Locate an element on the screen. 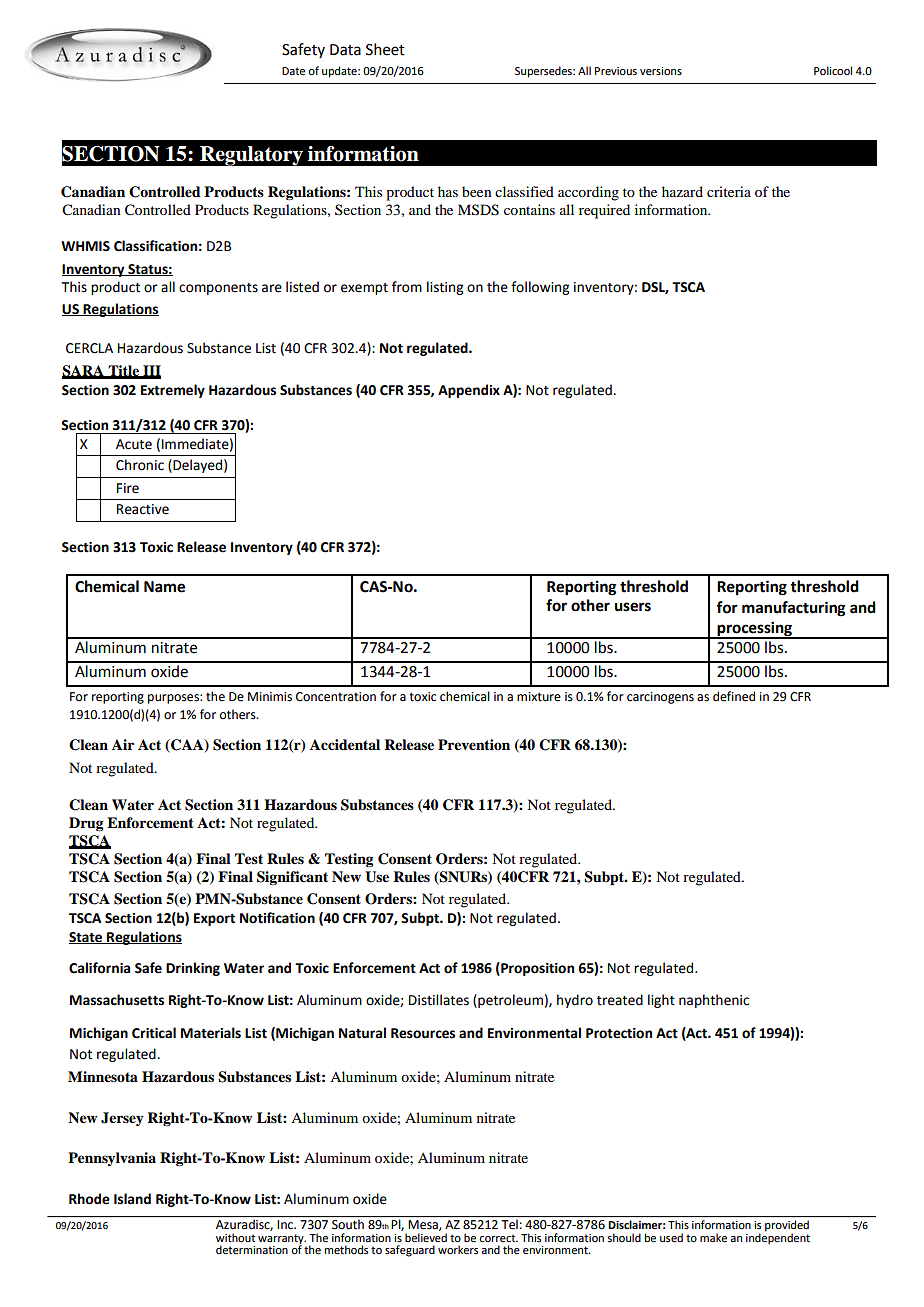 The image size is (924, 1307). processing is located at coordinates (755, 630).
